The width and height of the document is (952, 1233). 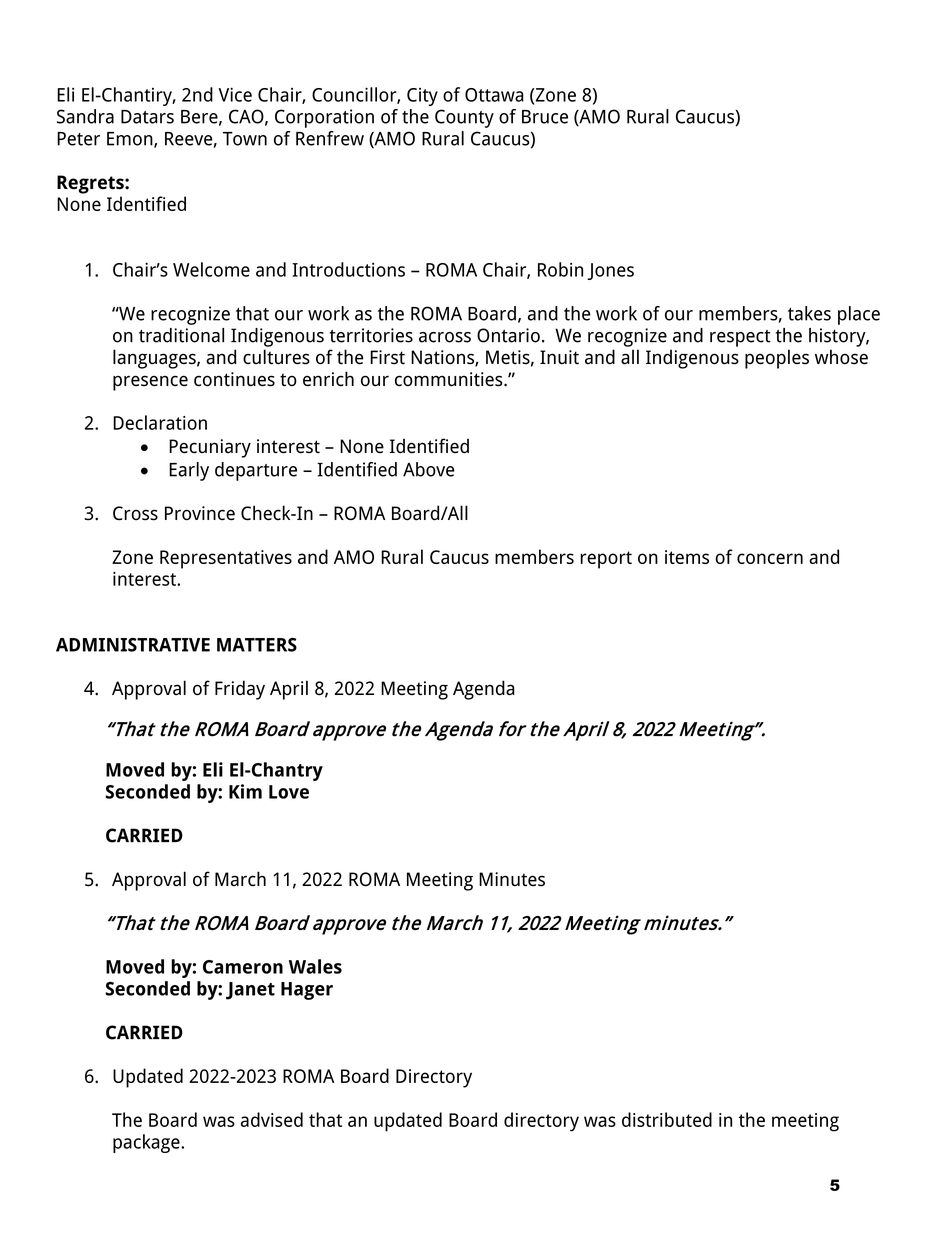 What do you see at coordinates (464, 118) in the document?
I see `County` at bounding box center [464, 118].
